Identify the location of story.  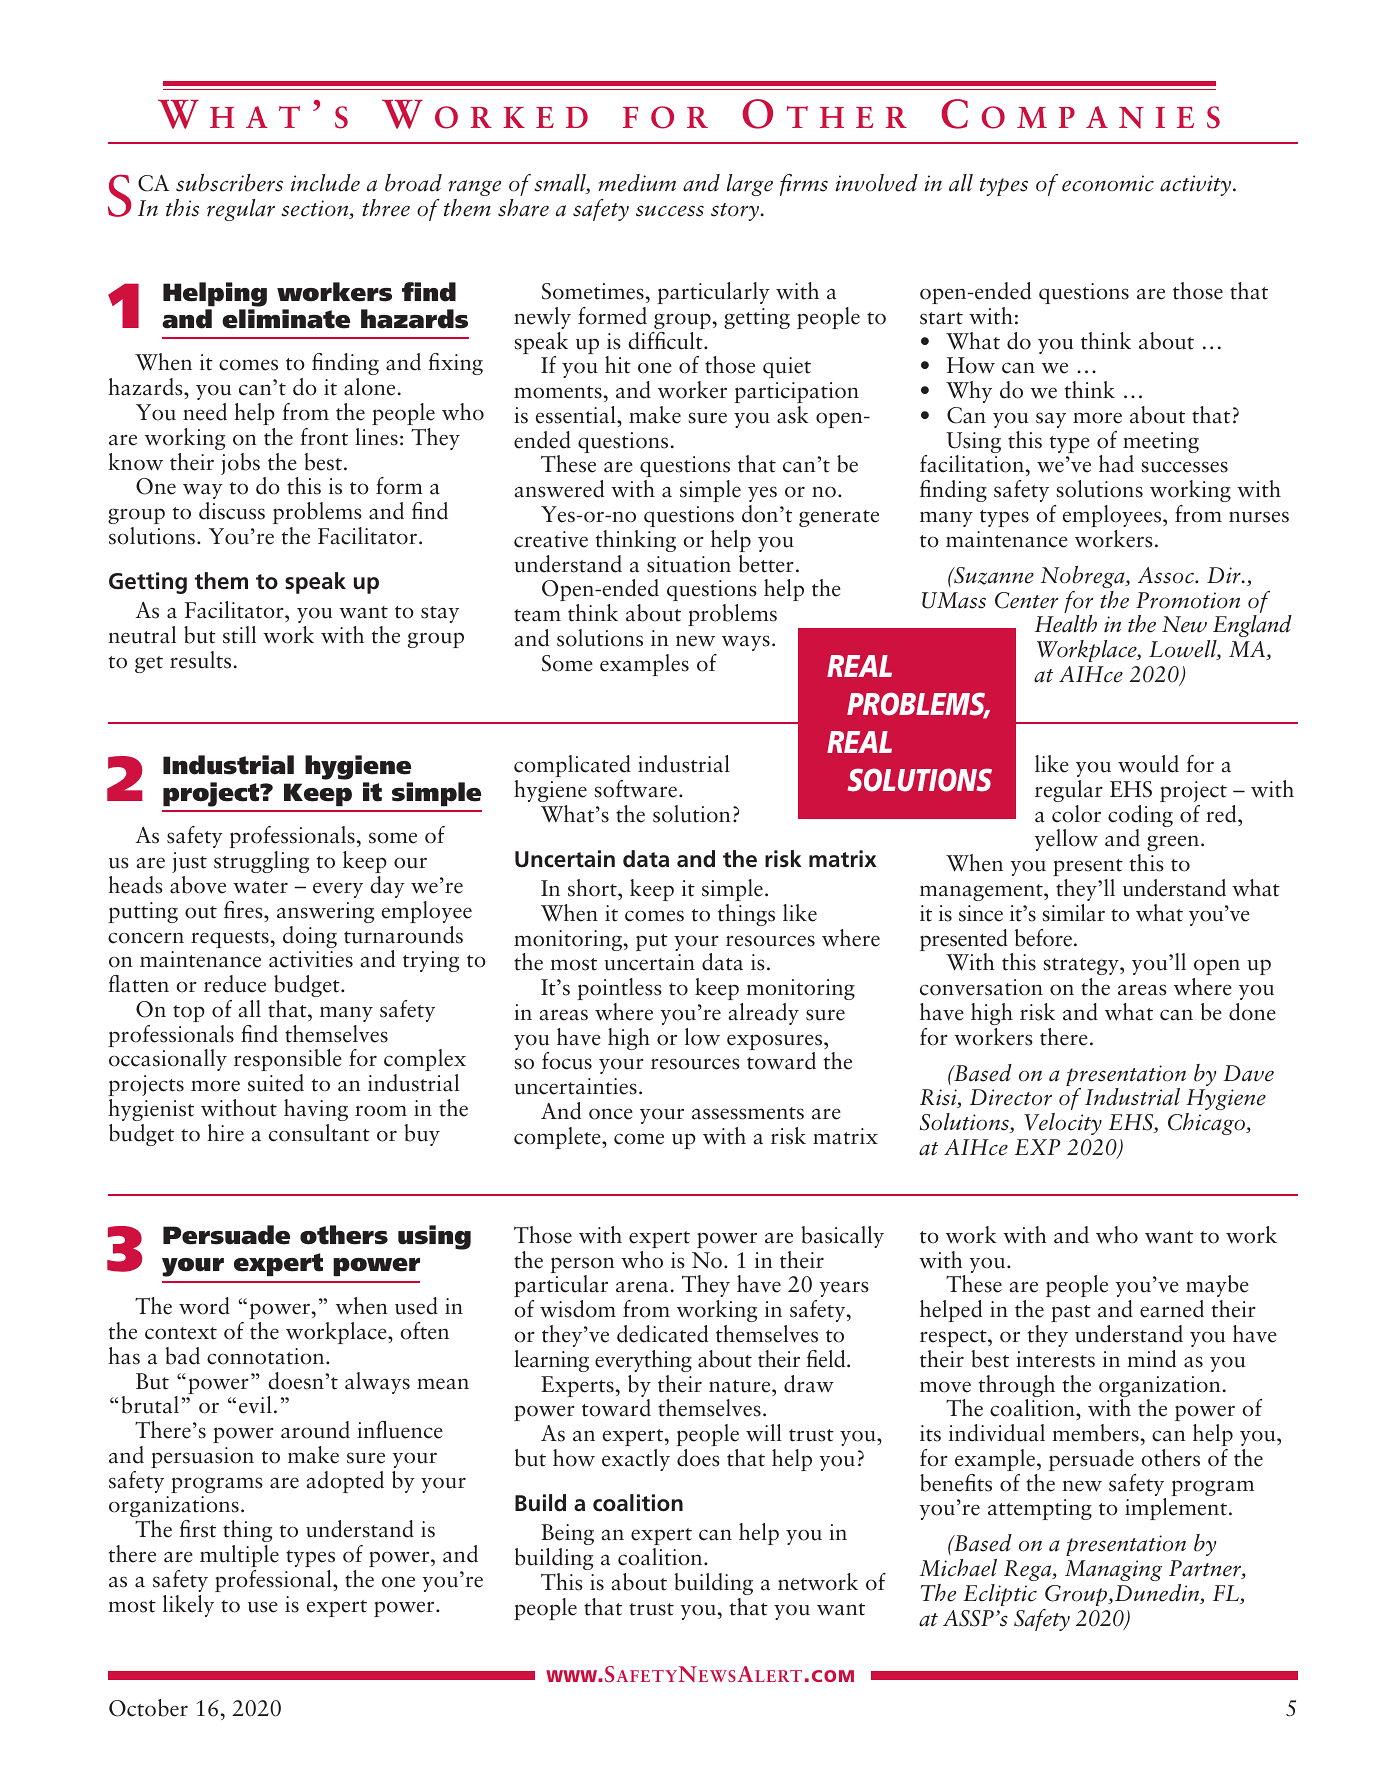
(736, 212).
